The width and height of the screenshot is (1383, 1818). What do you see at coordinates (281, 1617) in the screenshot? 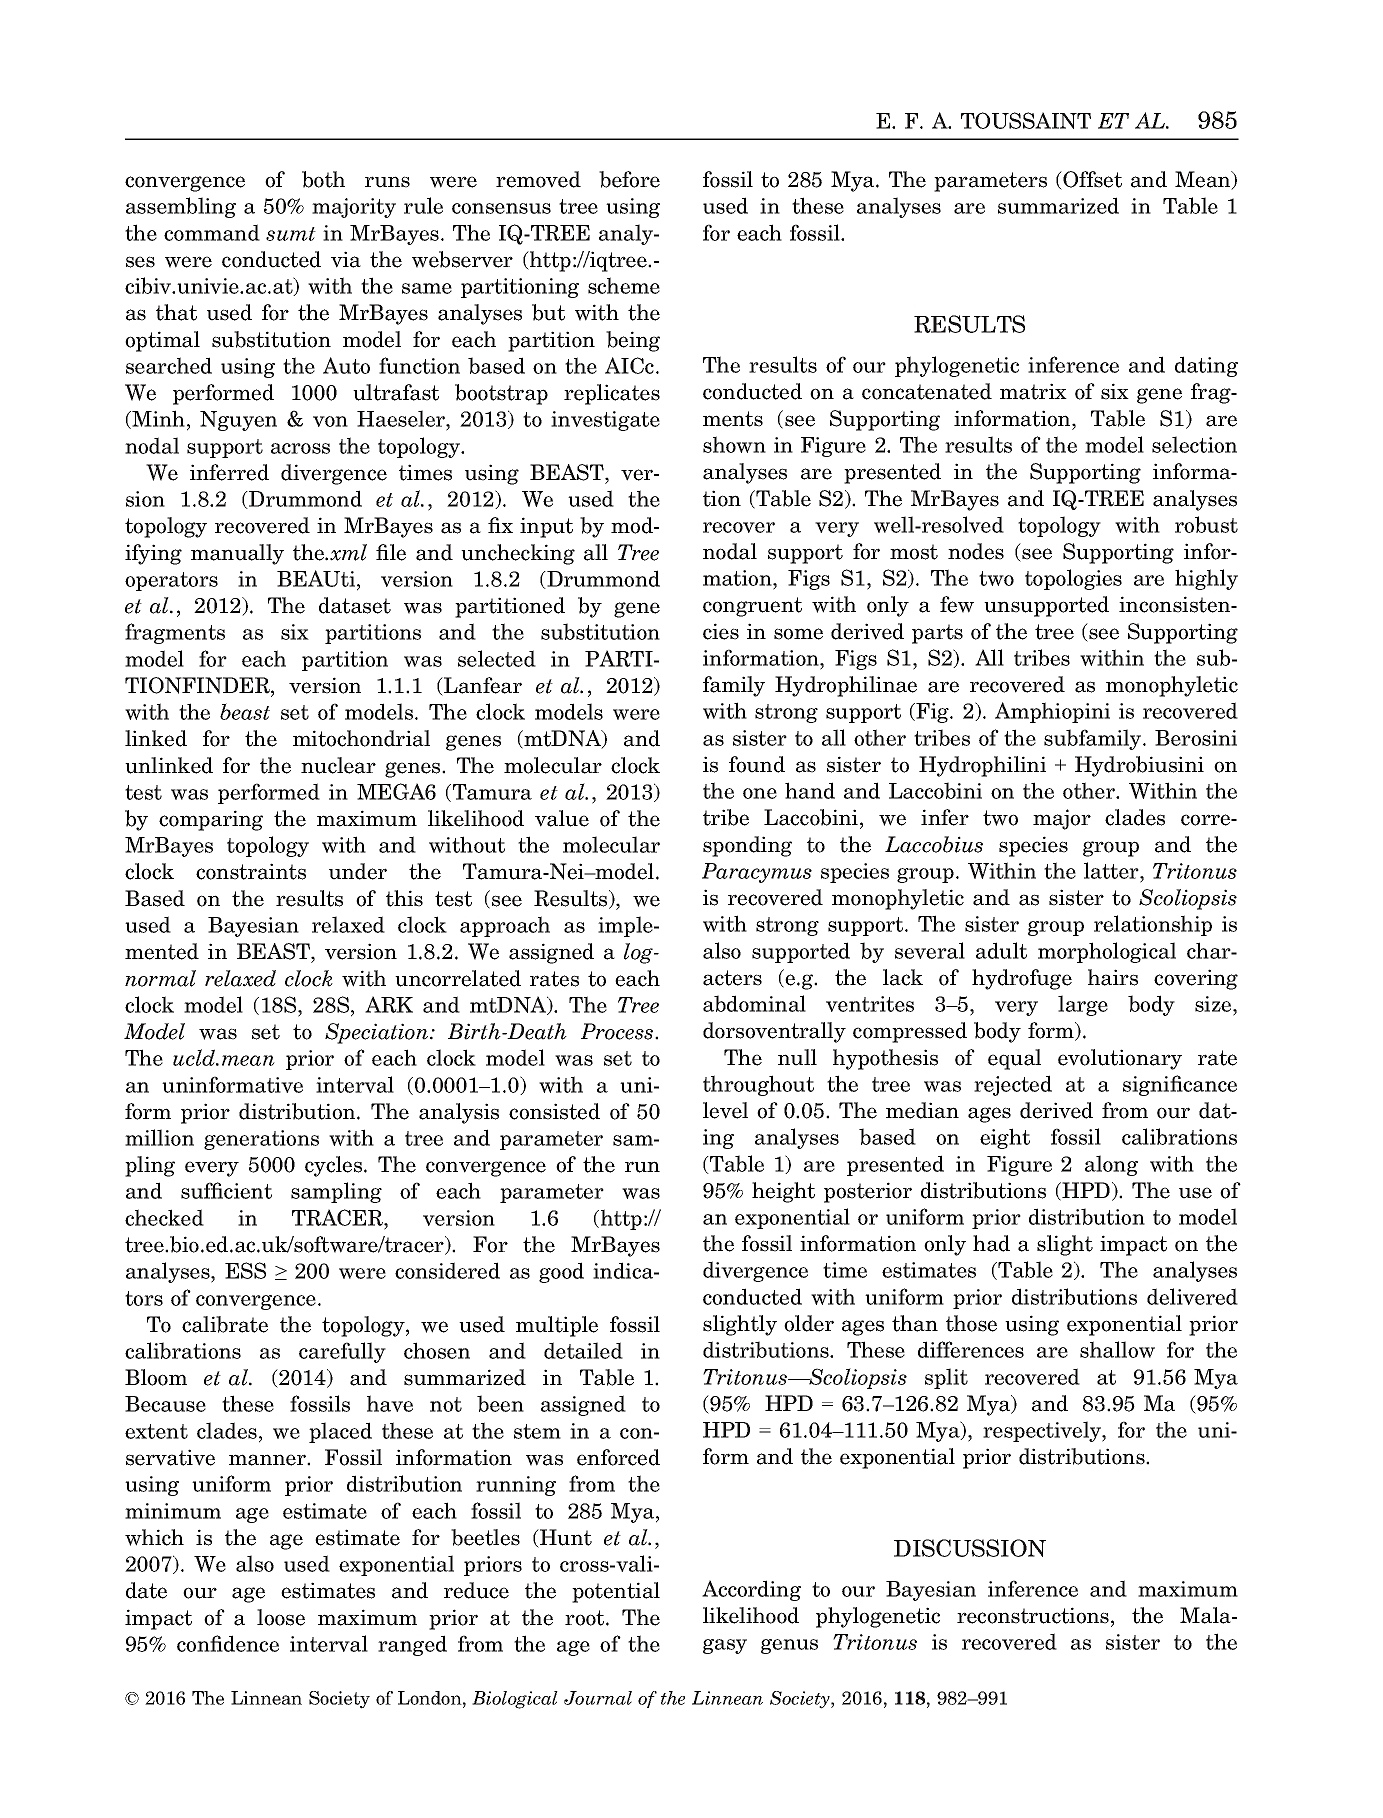
I see `loose` at bounding box center [281, 1617].
